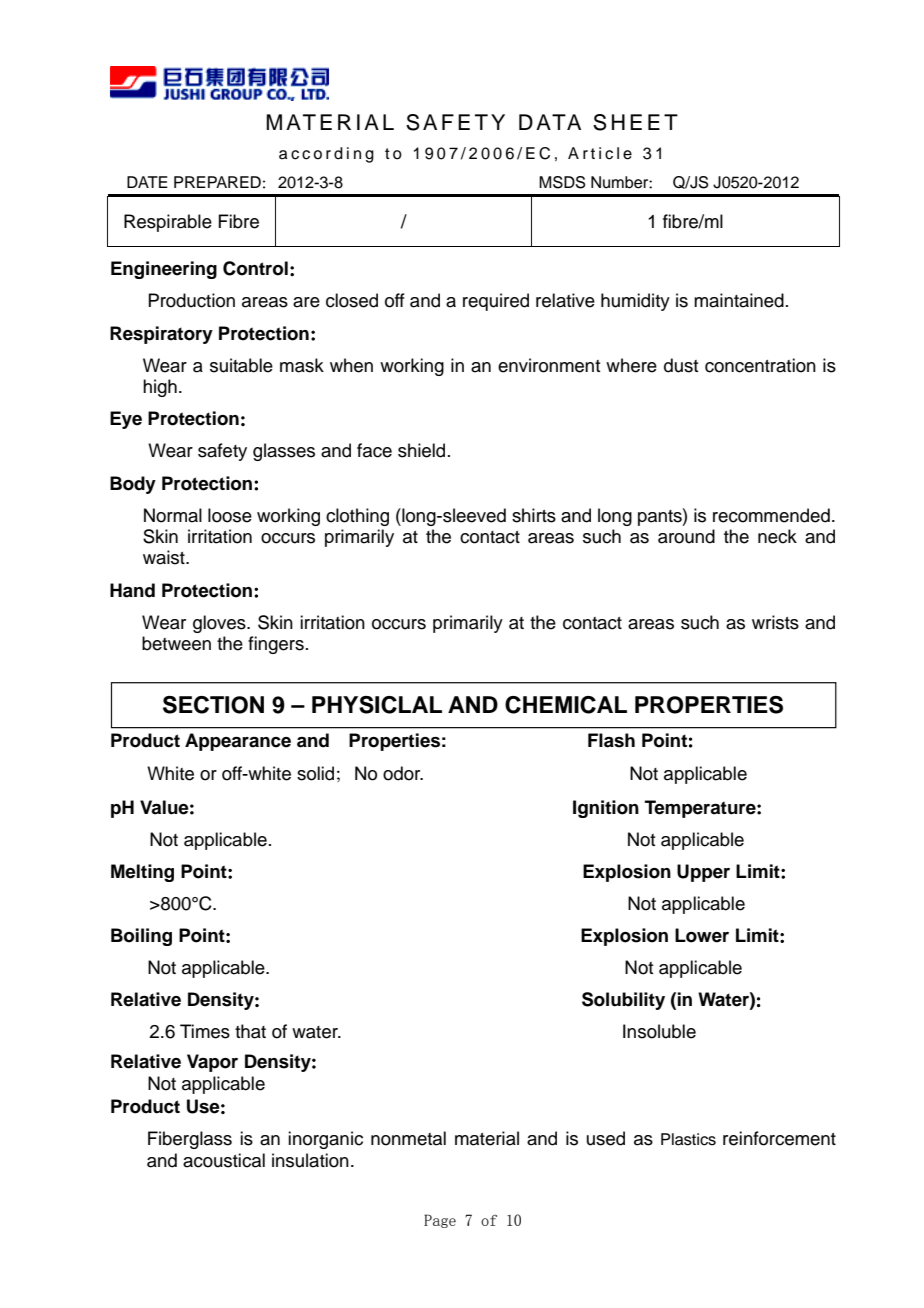 This document has height=1308, width=924. Describe the element at coordinates (562, 182) in the document. I see `MSDS` at that location.
